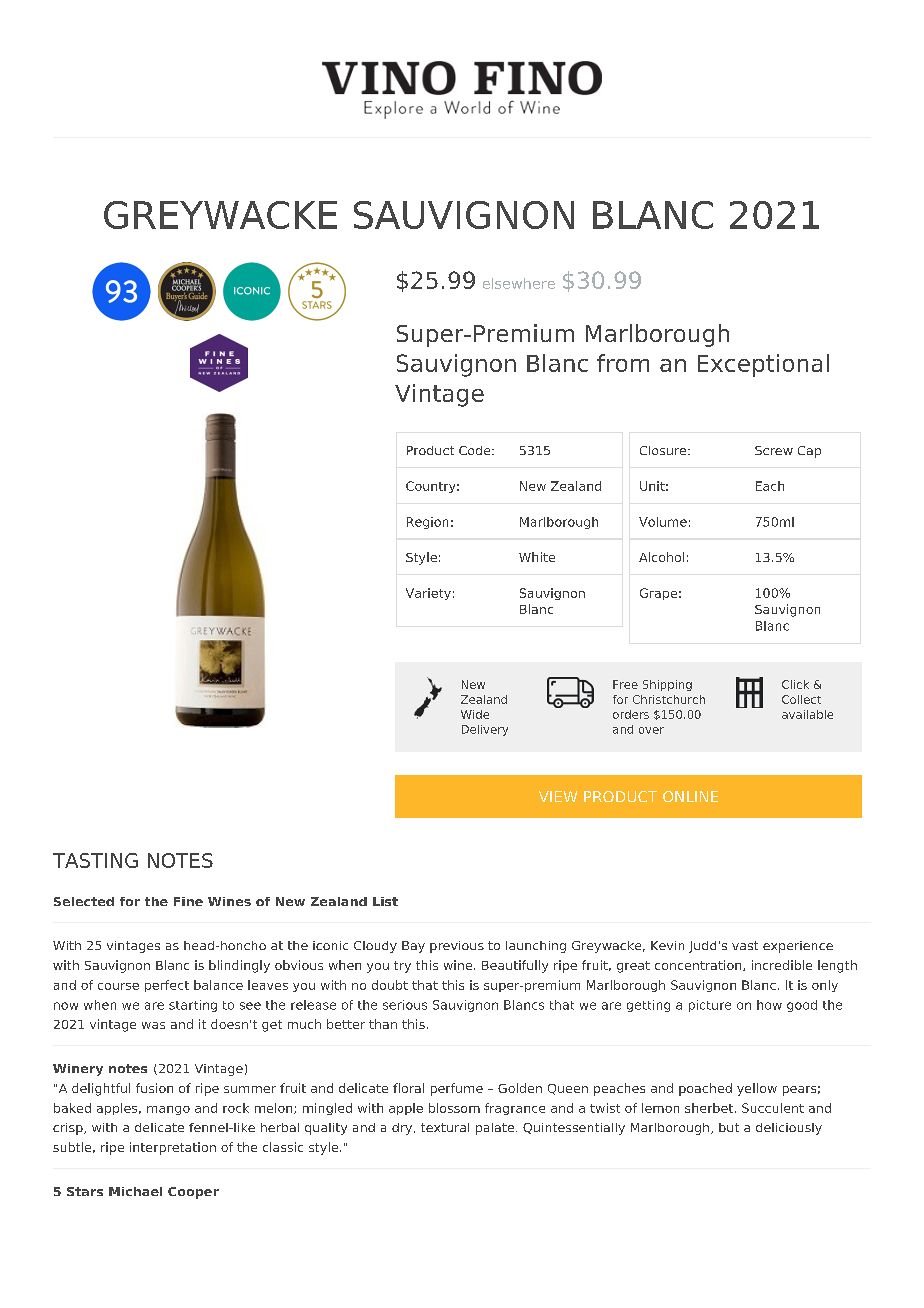 This screenshot has width=924, height=1308. Describe the element at coordinates (623, 363) in the screenshot. I see `from` at that location.
